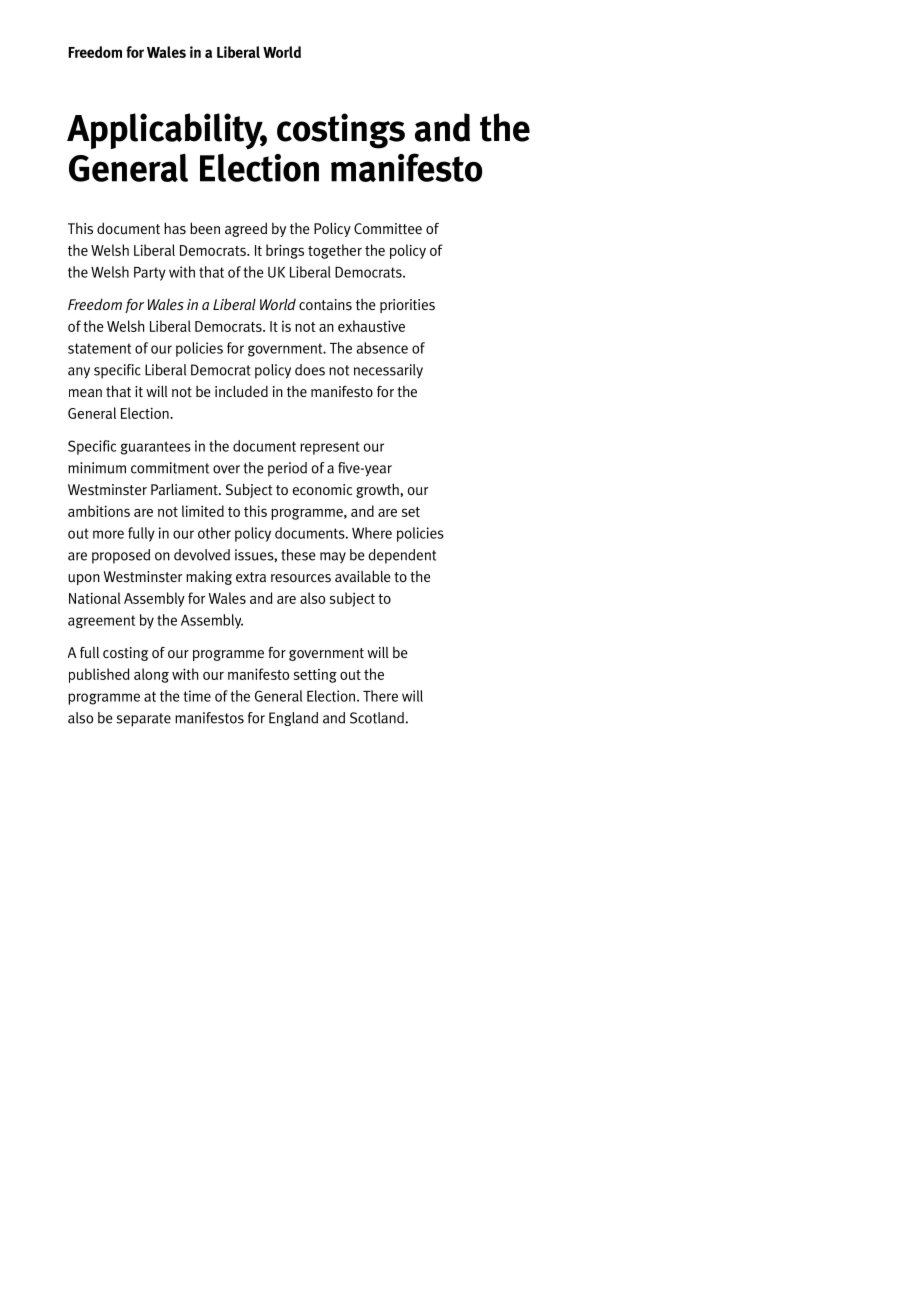 Image resolution: width=924 pixels, height=1308 pixels. I want to click on Committee, so click(388, 228).
